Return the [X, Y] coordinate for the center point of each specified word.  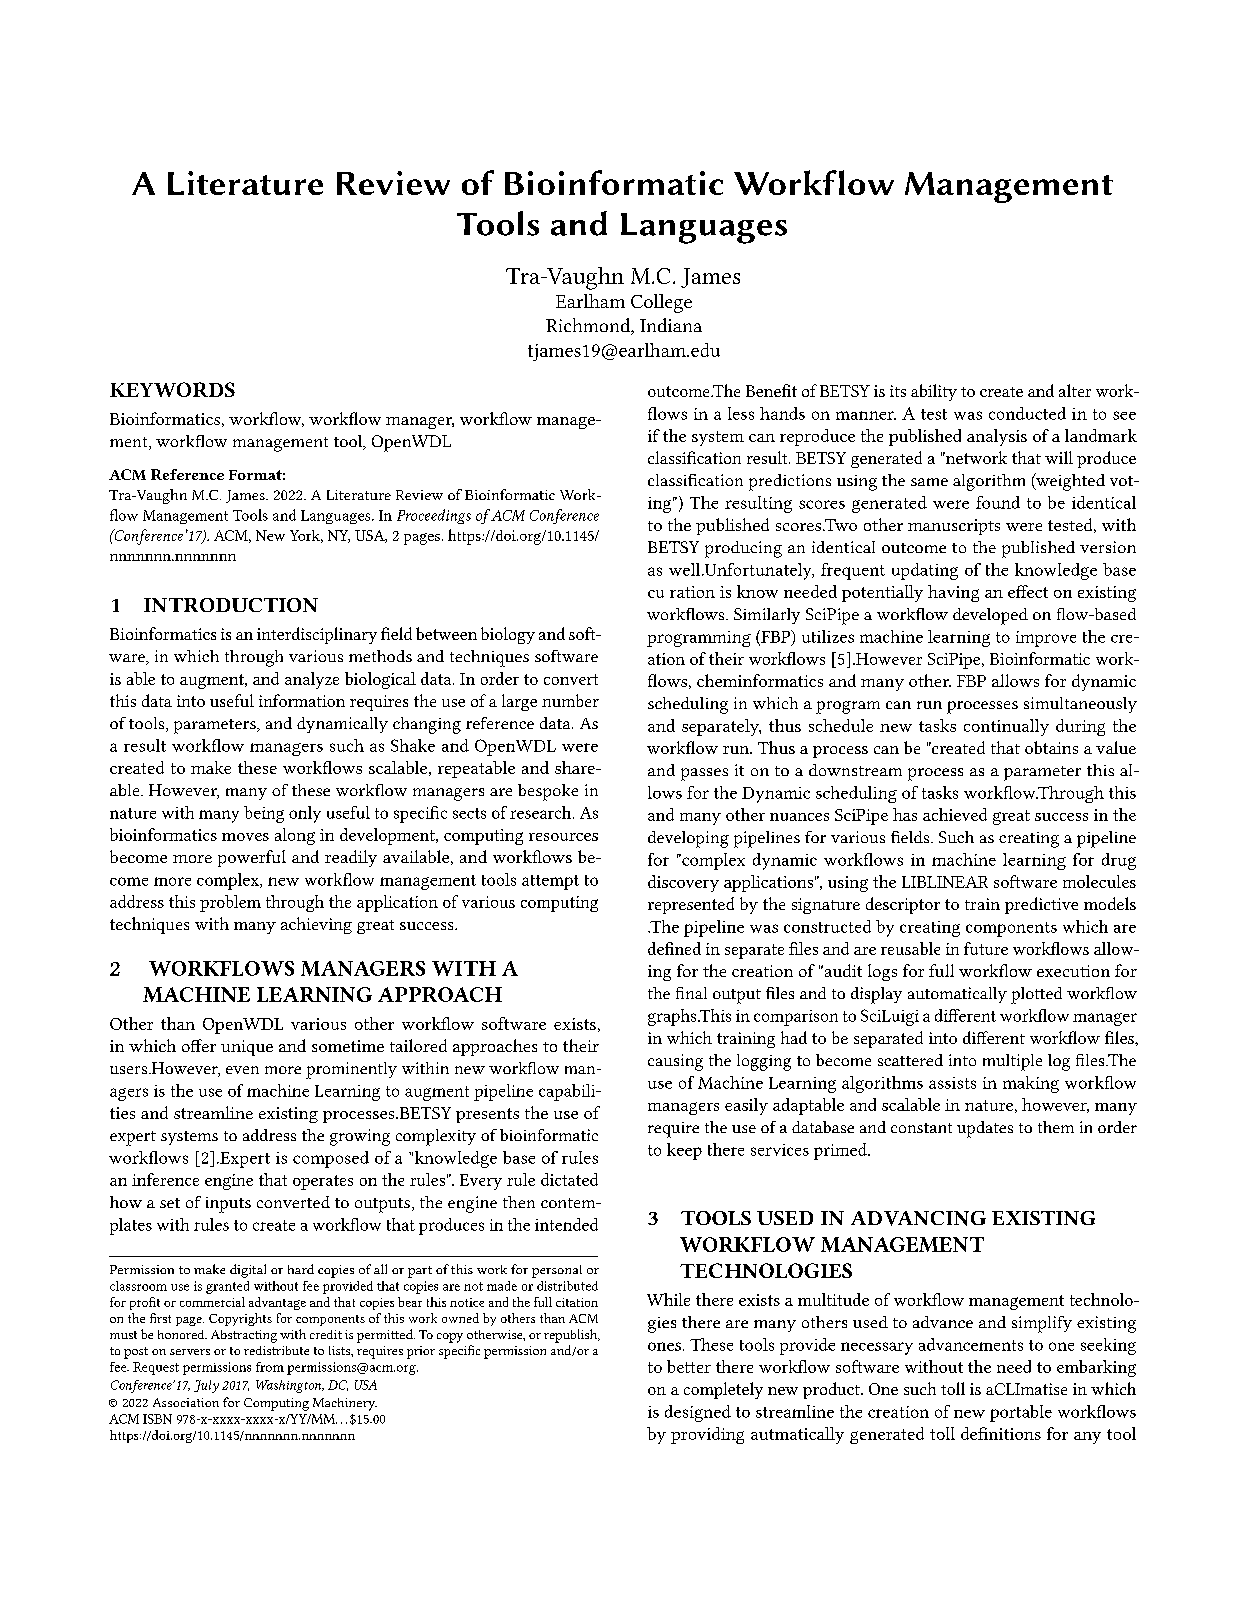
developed [990, 616]
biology [508, 635]
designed [698, 1413]
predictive [1041, 905]
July [206, 1386]
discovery [683, 883]
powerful [252, 858]
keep [684, 1151]
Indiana [671, 325]
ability [934, 392]
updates [985, 1129]
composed [331, 1159]
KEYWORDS [172, 389]
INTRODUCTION [231, 605]
